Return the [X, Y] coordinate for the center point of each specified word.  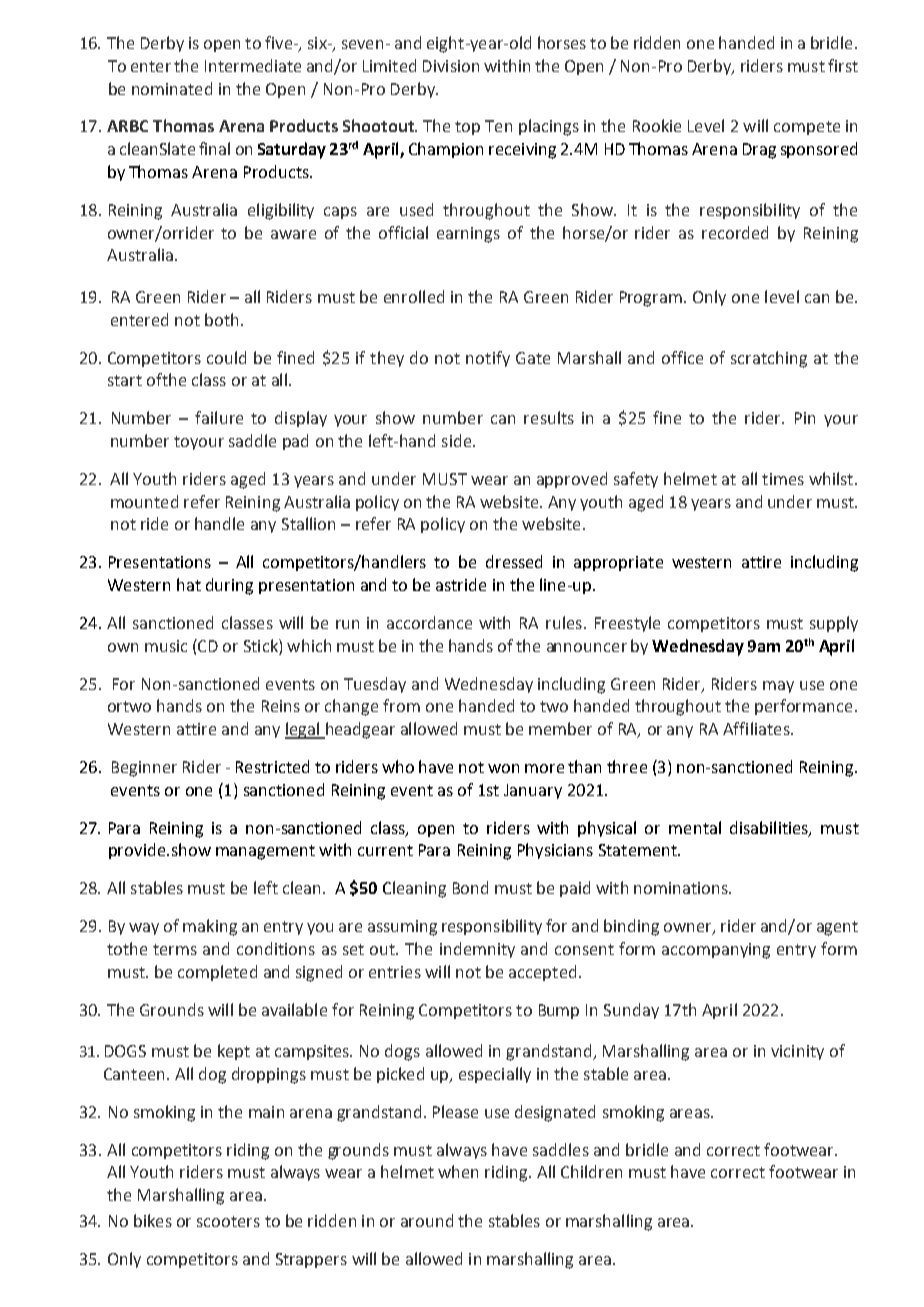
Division [451, 66]
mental [695, 827]
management [265, 852]
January [533, 791]
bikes [153, 1220]
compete [807, 128]
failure [219, 417]
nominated [172, 88]
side [456, 440]
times [783, 479]
